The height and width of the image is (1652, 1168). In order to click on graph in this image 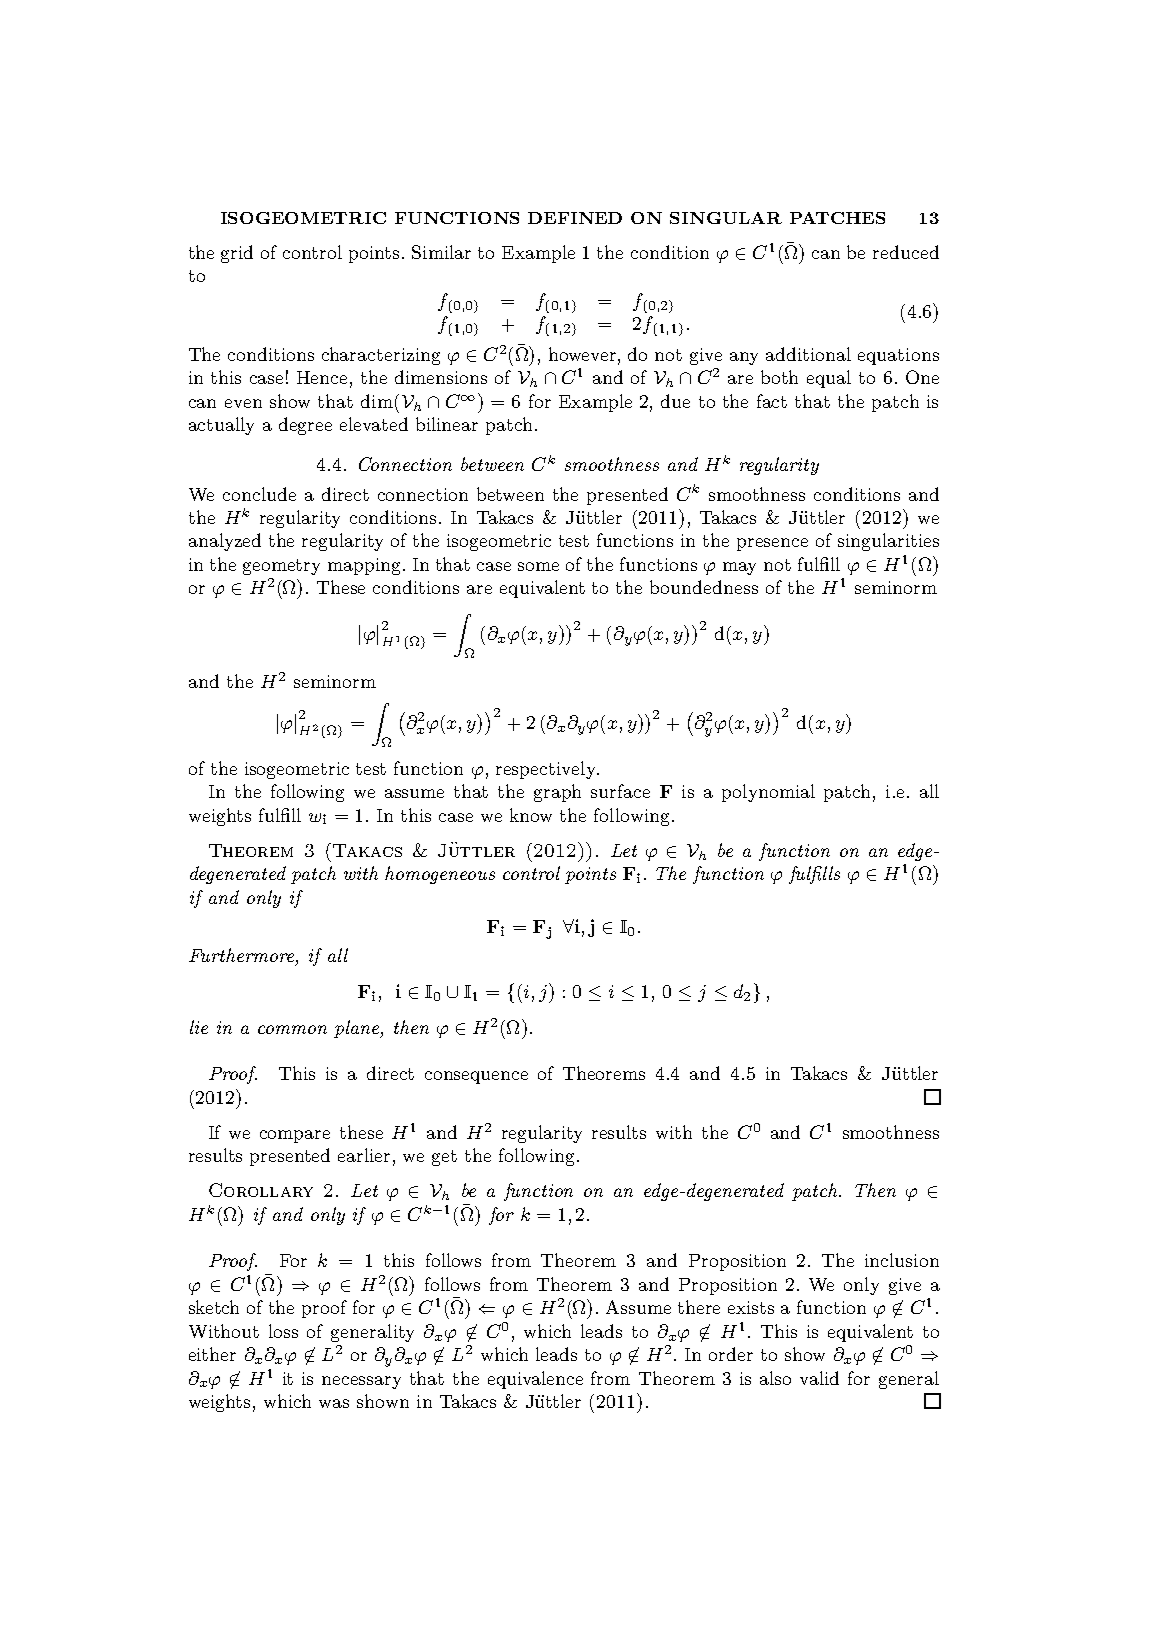, I will do `click(557, 793)`.
